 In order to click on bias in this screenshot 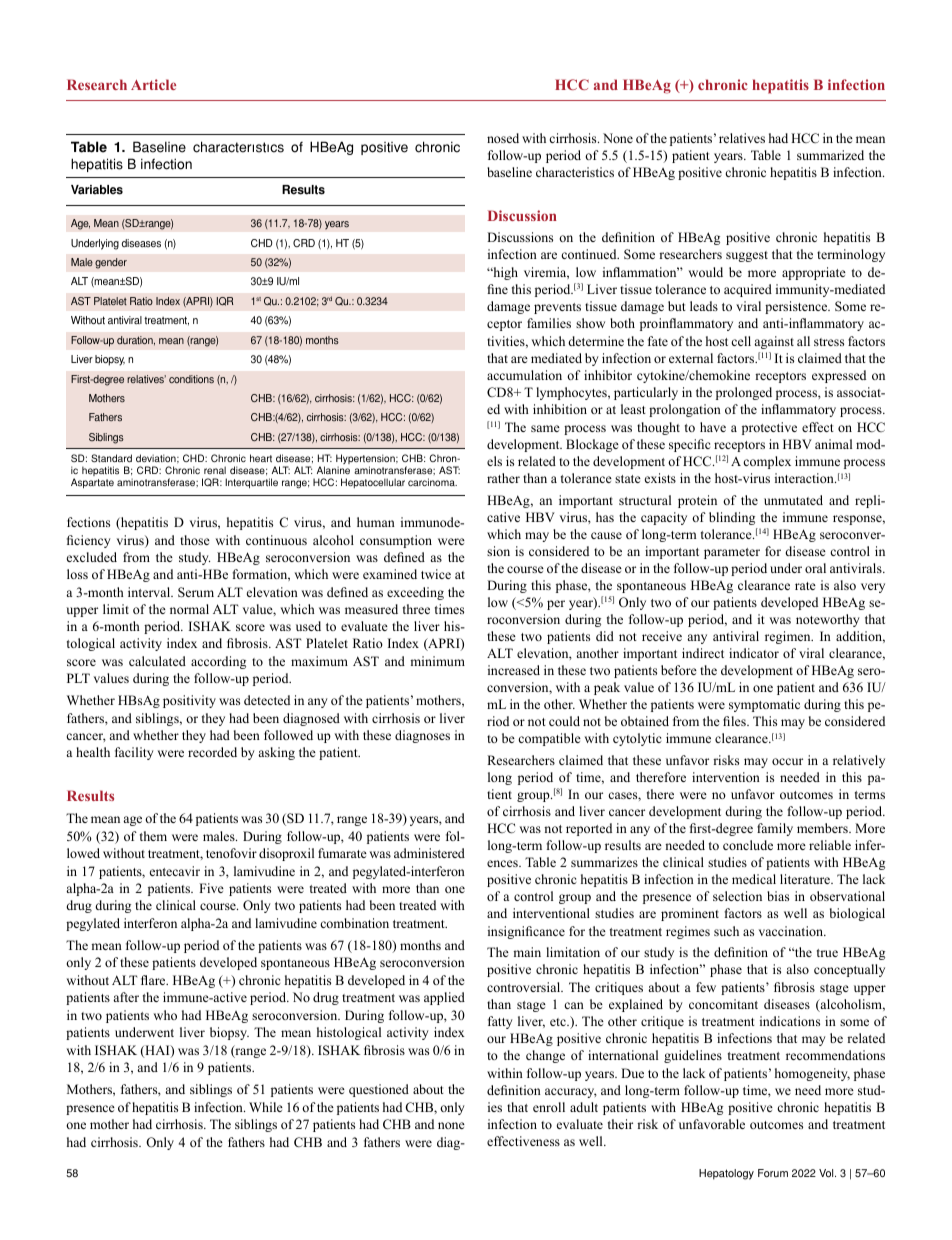, I will do `click(778, 896)`.
